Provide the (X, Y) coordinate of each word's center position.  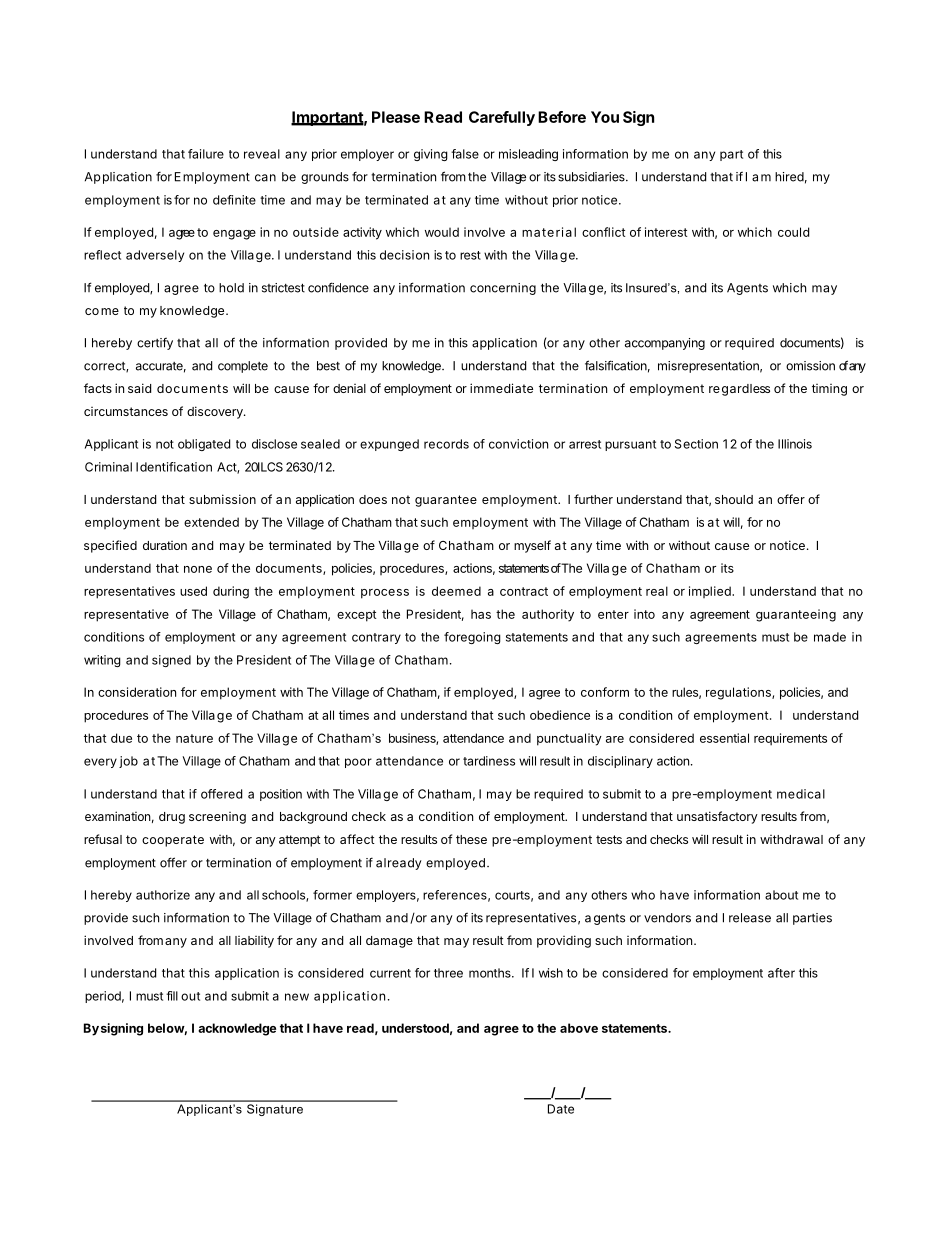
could (793, 232)
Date (561, 1109)
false (465, 154)
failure (206, 154)
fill (172, 996)
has (481, 614)
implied (711, 592)
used (193, 591)
